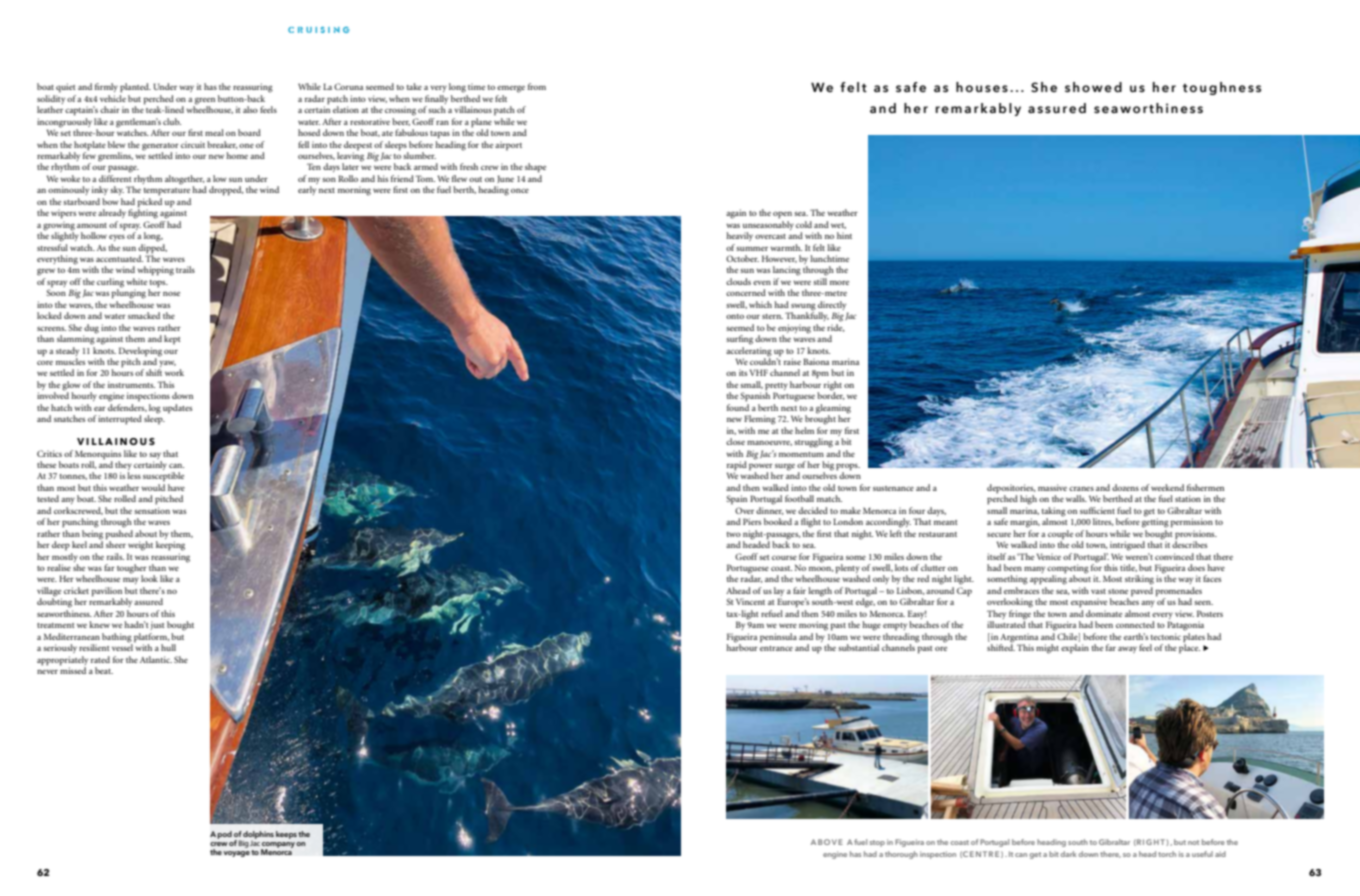 Image resolution: width=1360 pixels, height=896 pixels. What do you see at coordinates (877, 843) in the document?
I see `stop` at bounding box center [877, 843].
